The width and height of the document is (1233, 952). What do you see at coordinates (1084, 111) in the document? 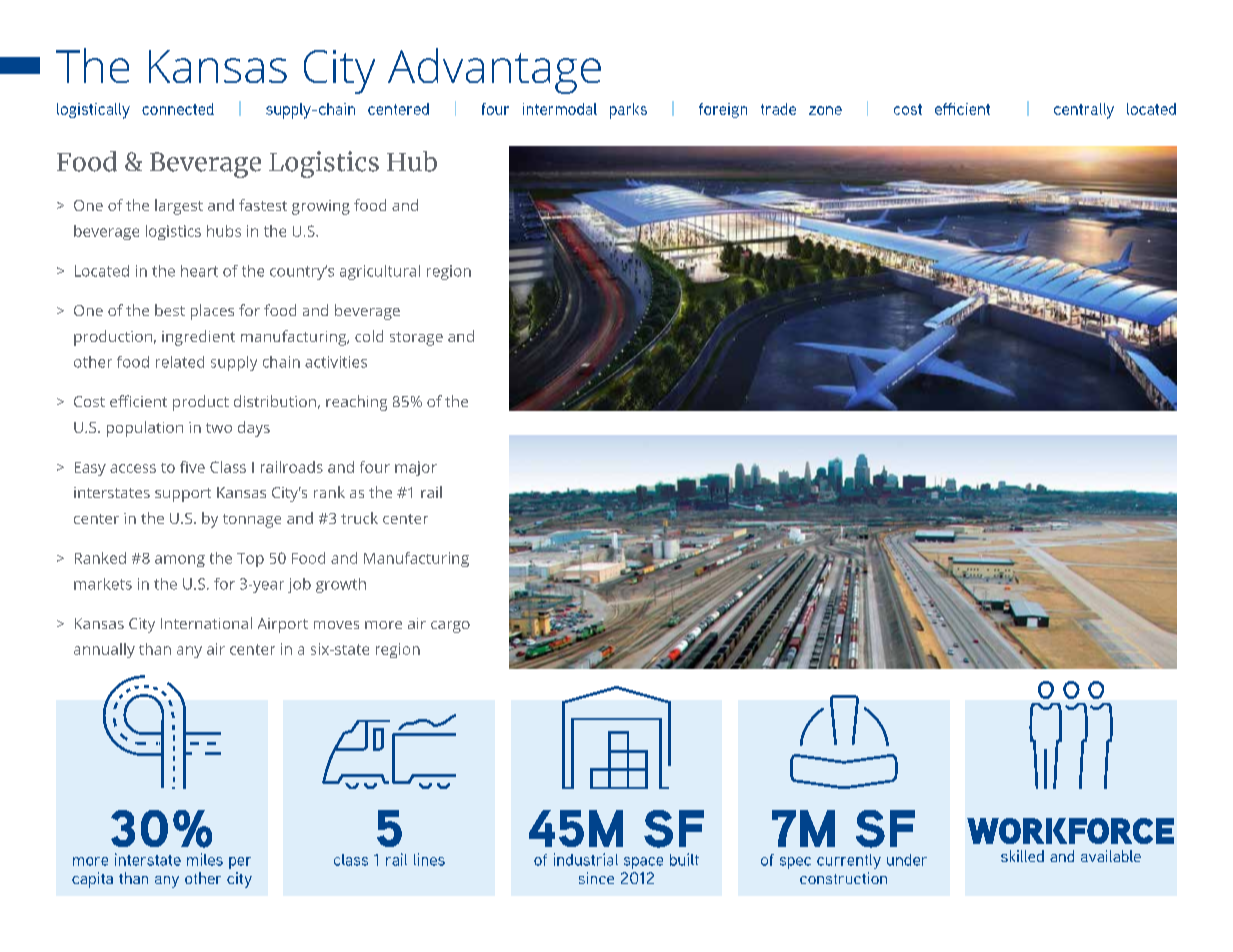
I see `centrally` at bounding box center [1084, 111].
